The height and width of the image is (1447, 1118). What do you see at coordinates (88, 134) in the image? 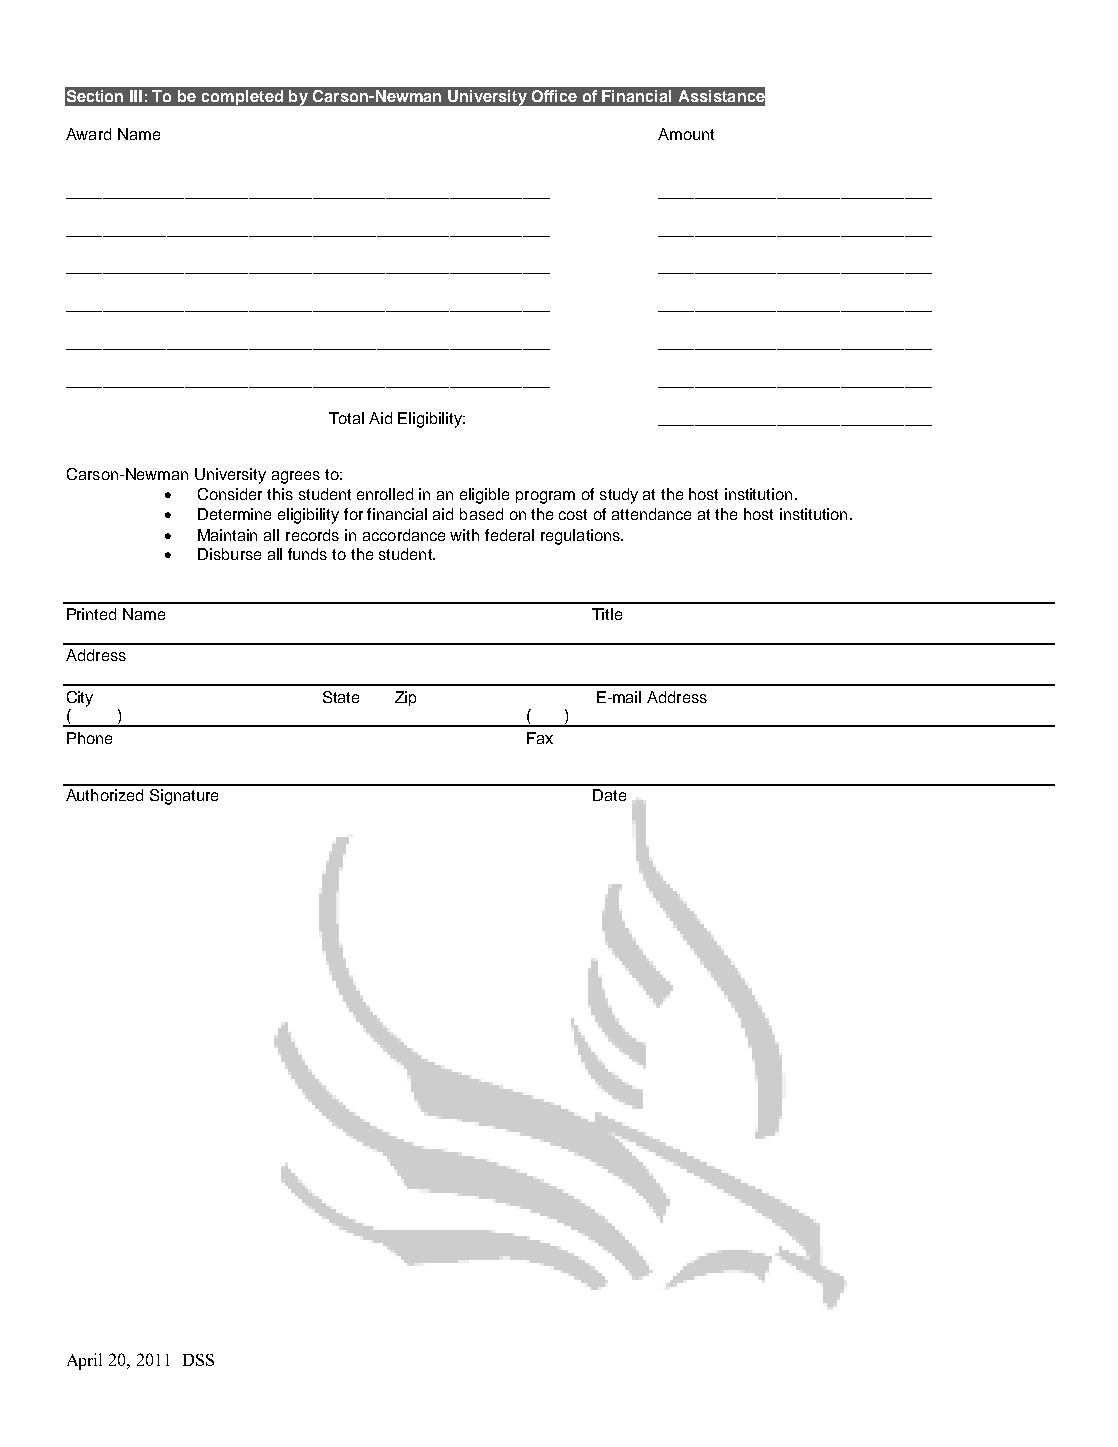
I see `Award` at bounding box center [88, 134].
